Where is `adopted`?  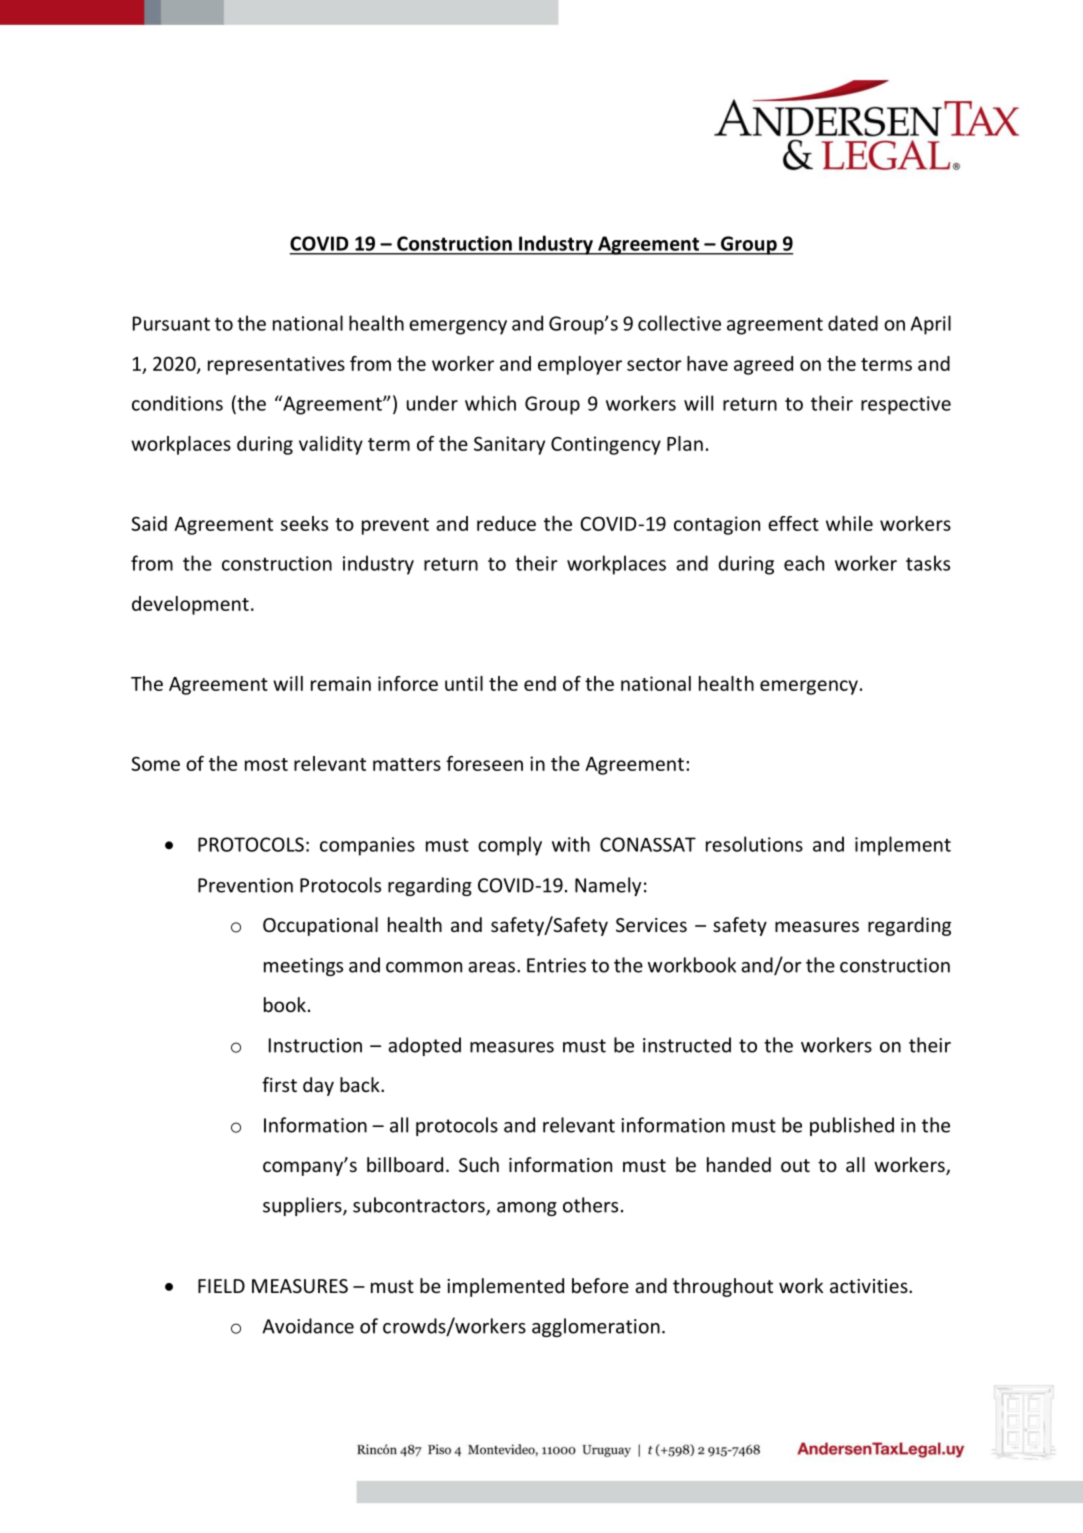 adopted is located at coordinates (424, 1046).
